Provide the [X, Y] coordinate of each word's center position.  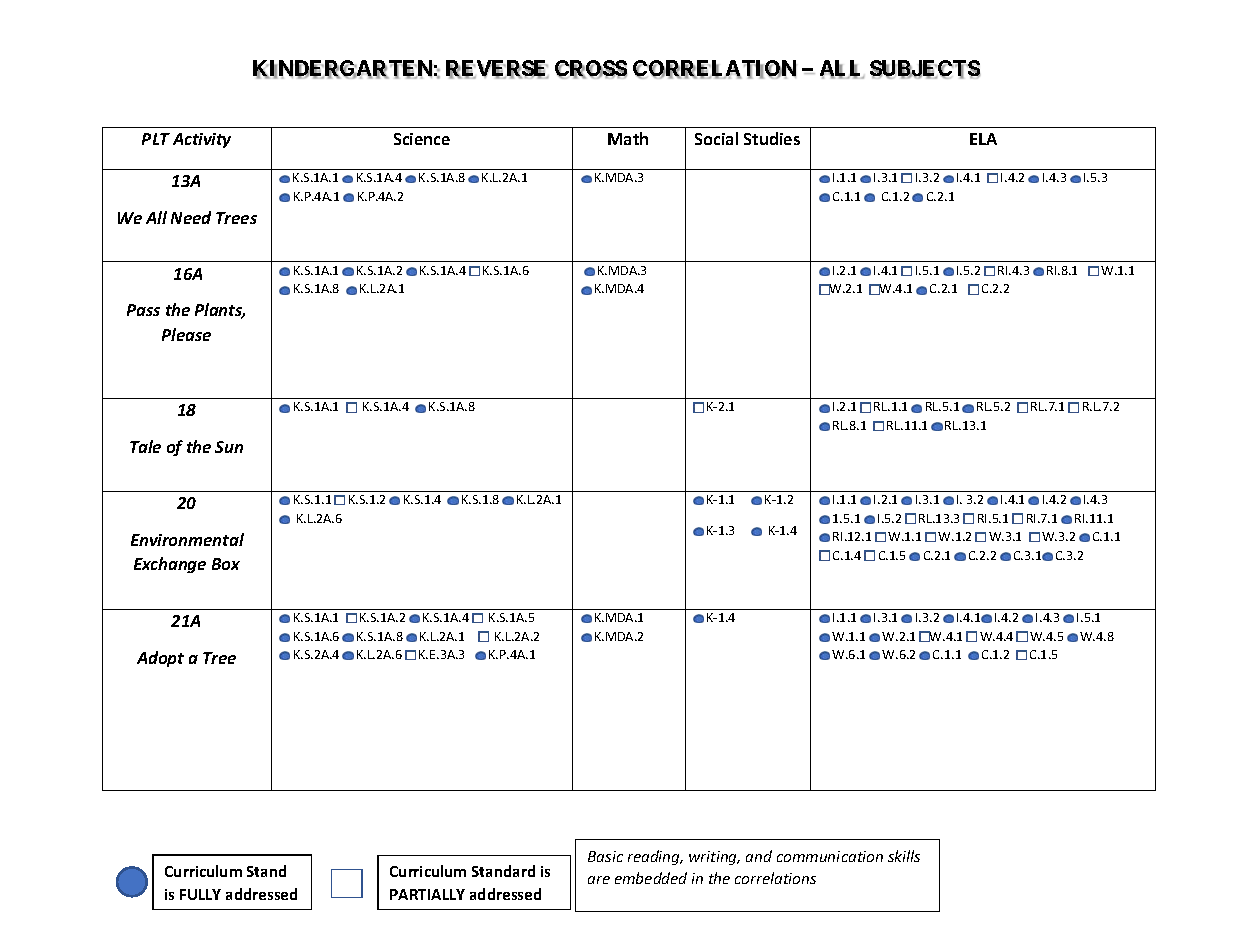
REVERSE [497, 69]
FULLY [200, 894]
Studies [772, 138]
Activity [202, 140]
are [599, 880]
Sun [229, 447]
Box [226, 564]
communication [830, 856]
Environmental [187, 539]
